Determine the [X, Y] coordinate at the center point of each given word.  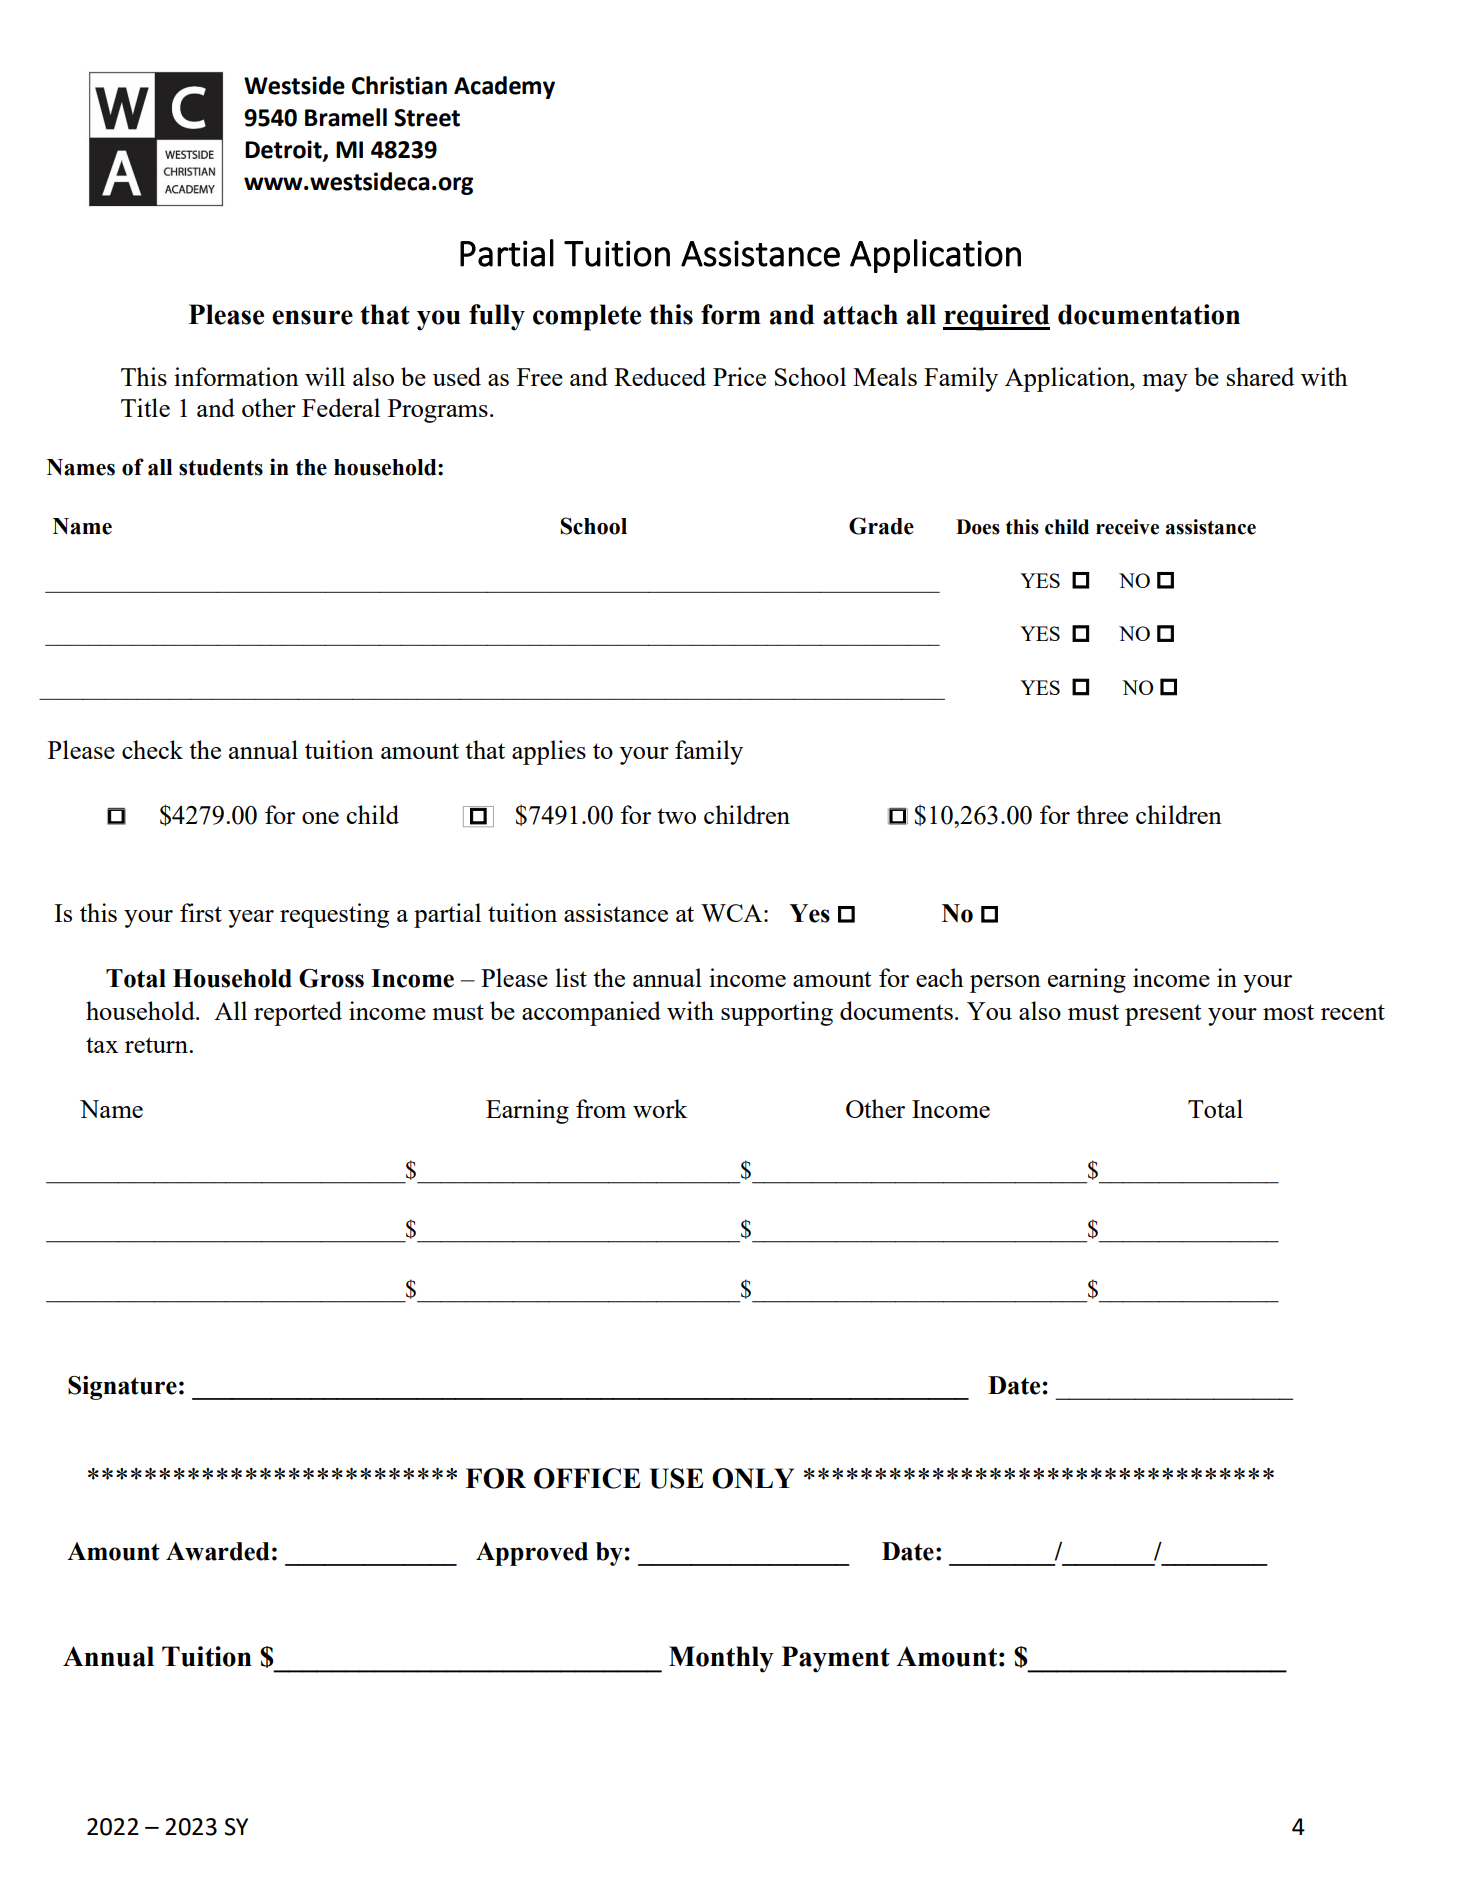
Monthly [721, 1659]
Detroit [284, 150]
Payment [836, 1659]
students [221, 467]
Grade [881, 526]
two [676, 816]
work [660, 1108]
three [1102, 814]
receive [1127, 527]
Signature [122, 1388]
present [1163, 1015]
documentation [1149, 314]
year [251, 919]
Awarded [218, 1551]
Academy [504, 87]
